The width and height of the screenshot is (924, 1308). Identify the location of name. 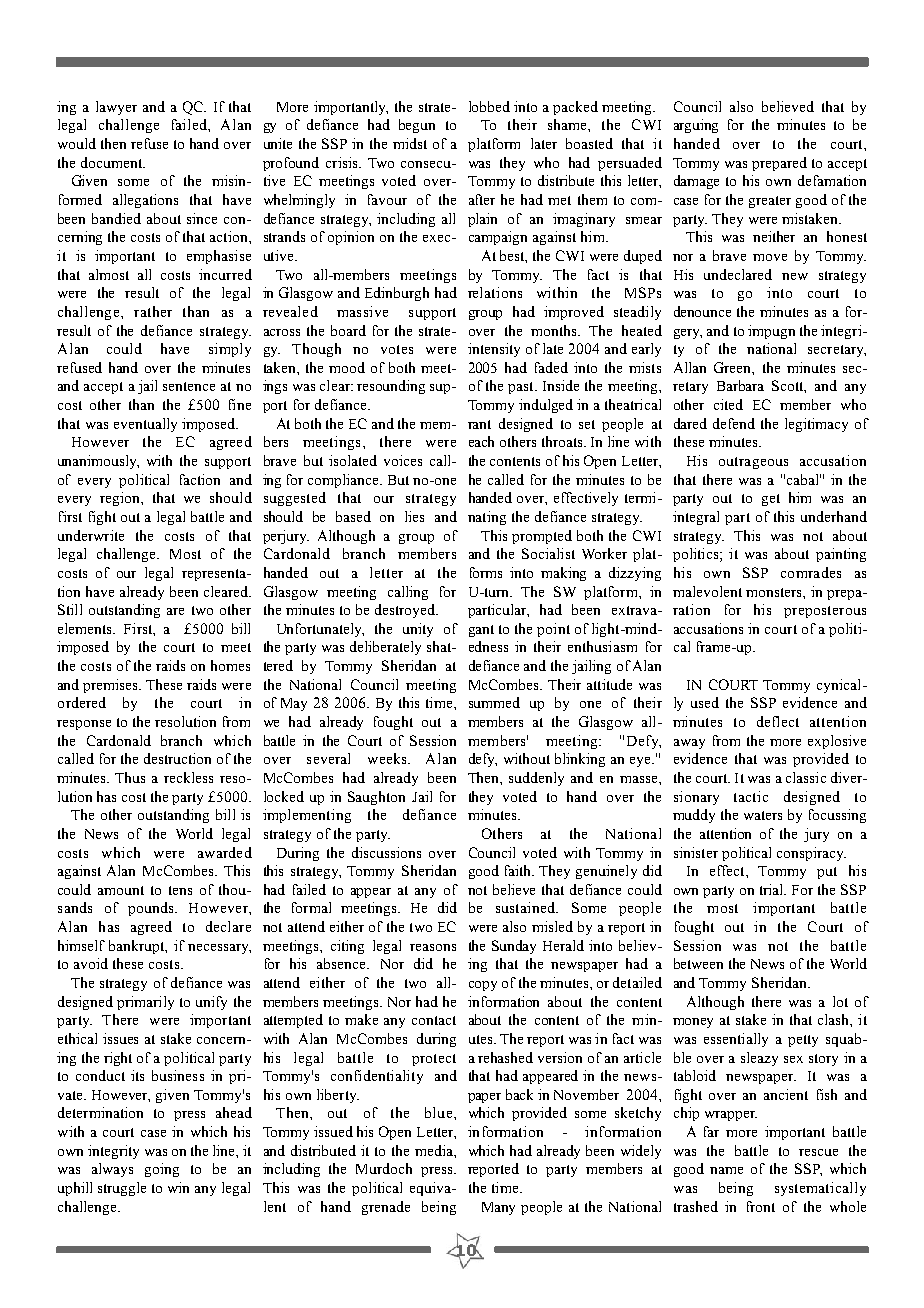
(726, 1170).
